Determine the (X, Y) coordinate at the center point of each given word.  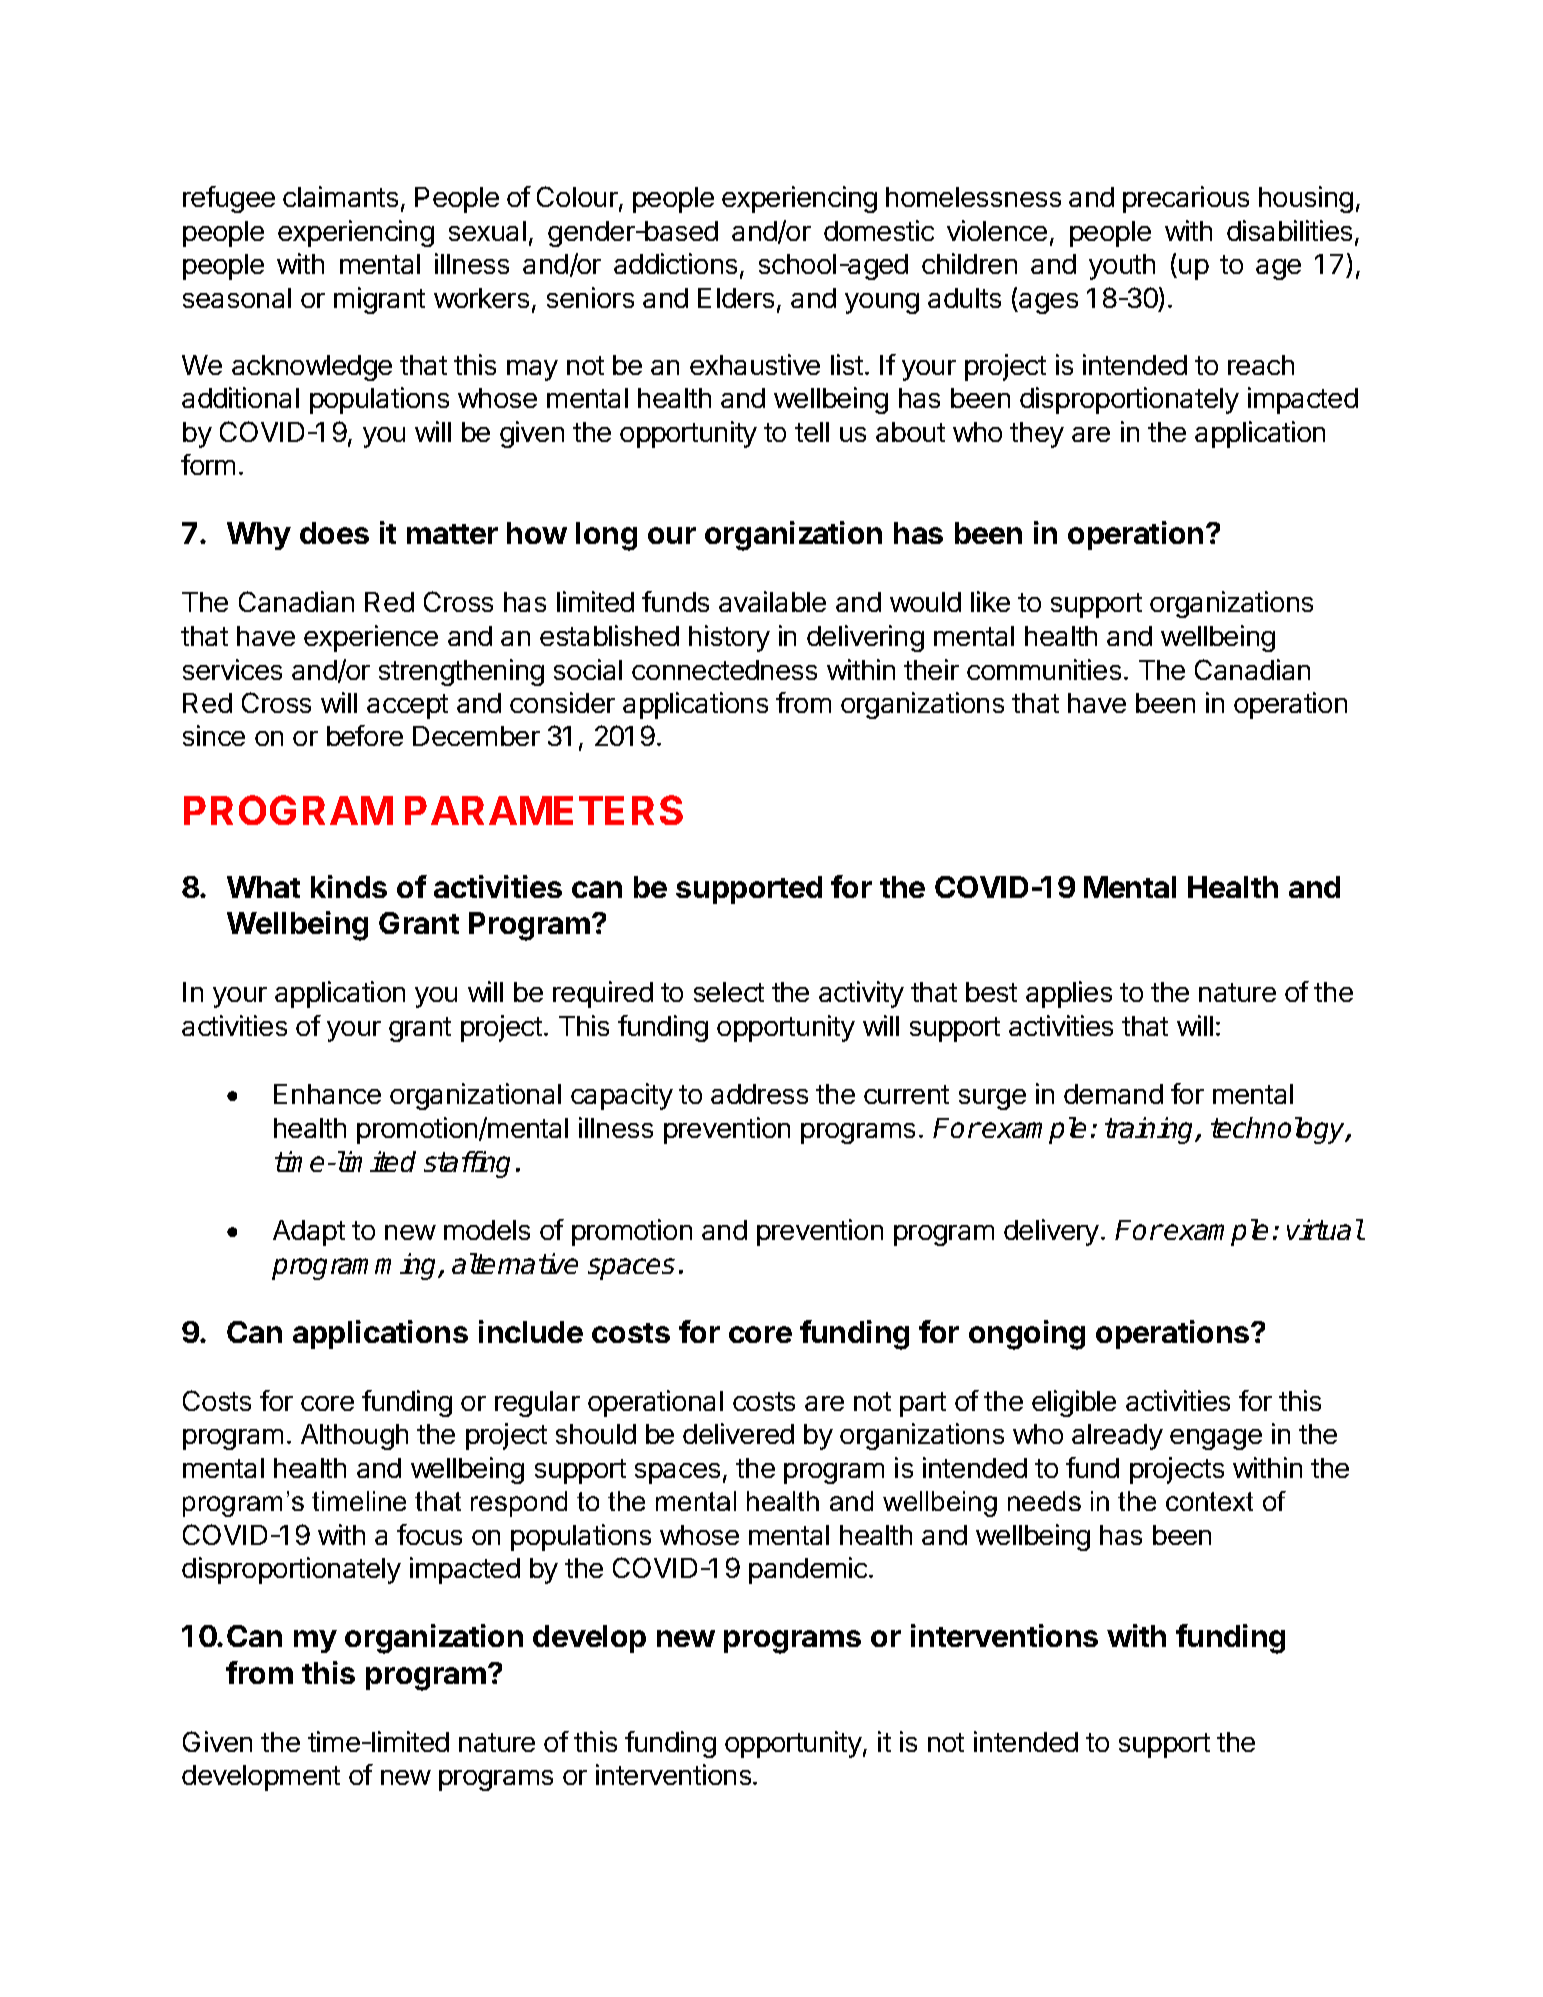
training (1151, 1130)
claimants (340, 196)
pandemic (809, 1570)
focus (429, 1534)
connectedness (724, 670)
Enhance (327, 1094)
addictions (675, 263)
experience (371, 638)
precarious (1186, 199)
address (759, 1094)
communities (1044, 669)
